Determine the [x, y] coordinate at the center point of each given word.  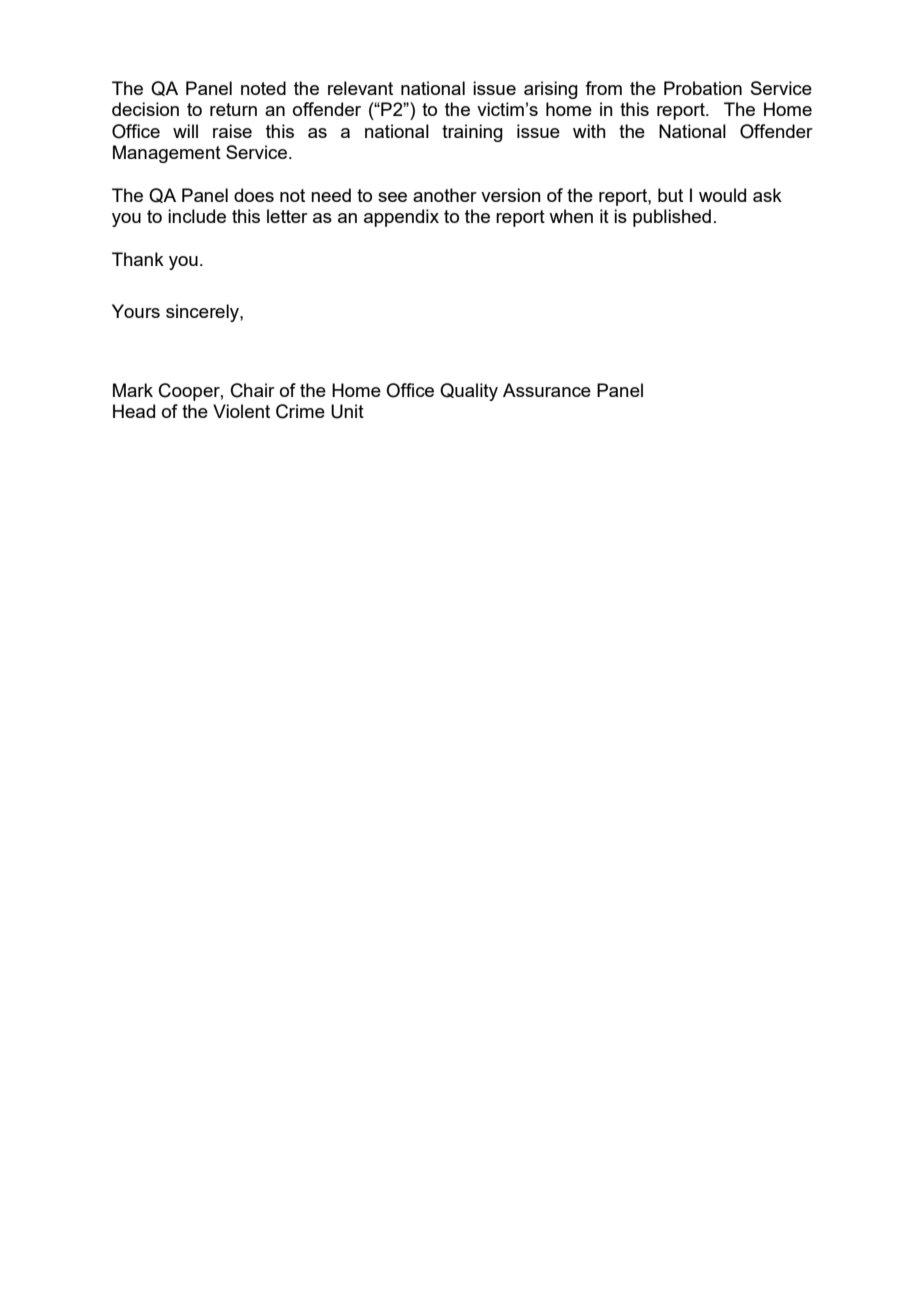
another [445, 195]
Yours [136, 311]
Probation [703, 88]
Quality [469, 392]
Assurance [547, 390]
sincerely [203, 313]
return [233, 109]
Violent [241, 411]
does [254, 195]
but [670, 195]
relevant [360, 88]
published [672, 218]
